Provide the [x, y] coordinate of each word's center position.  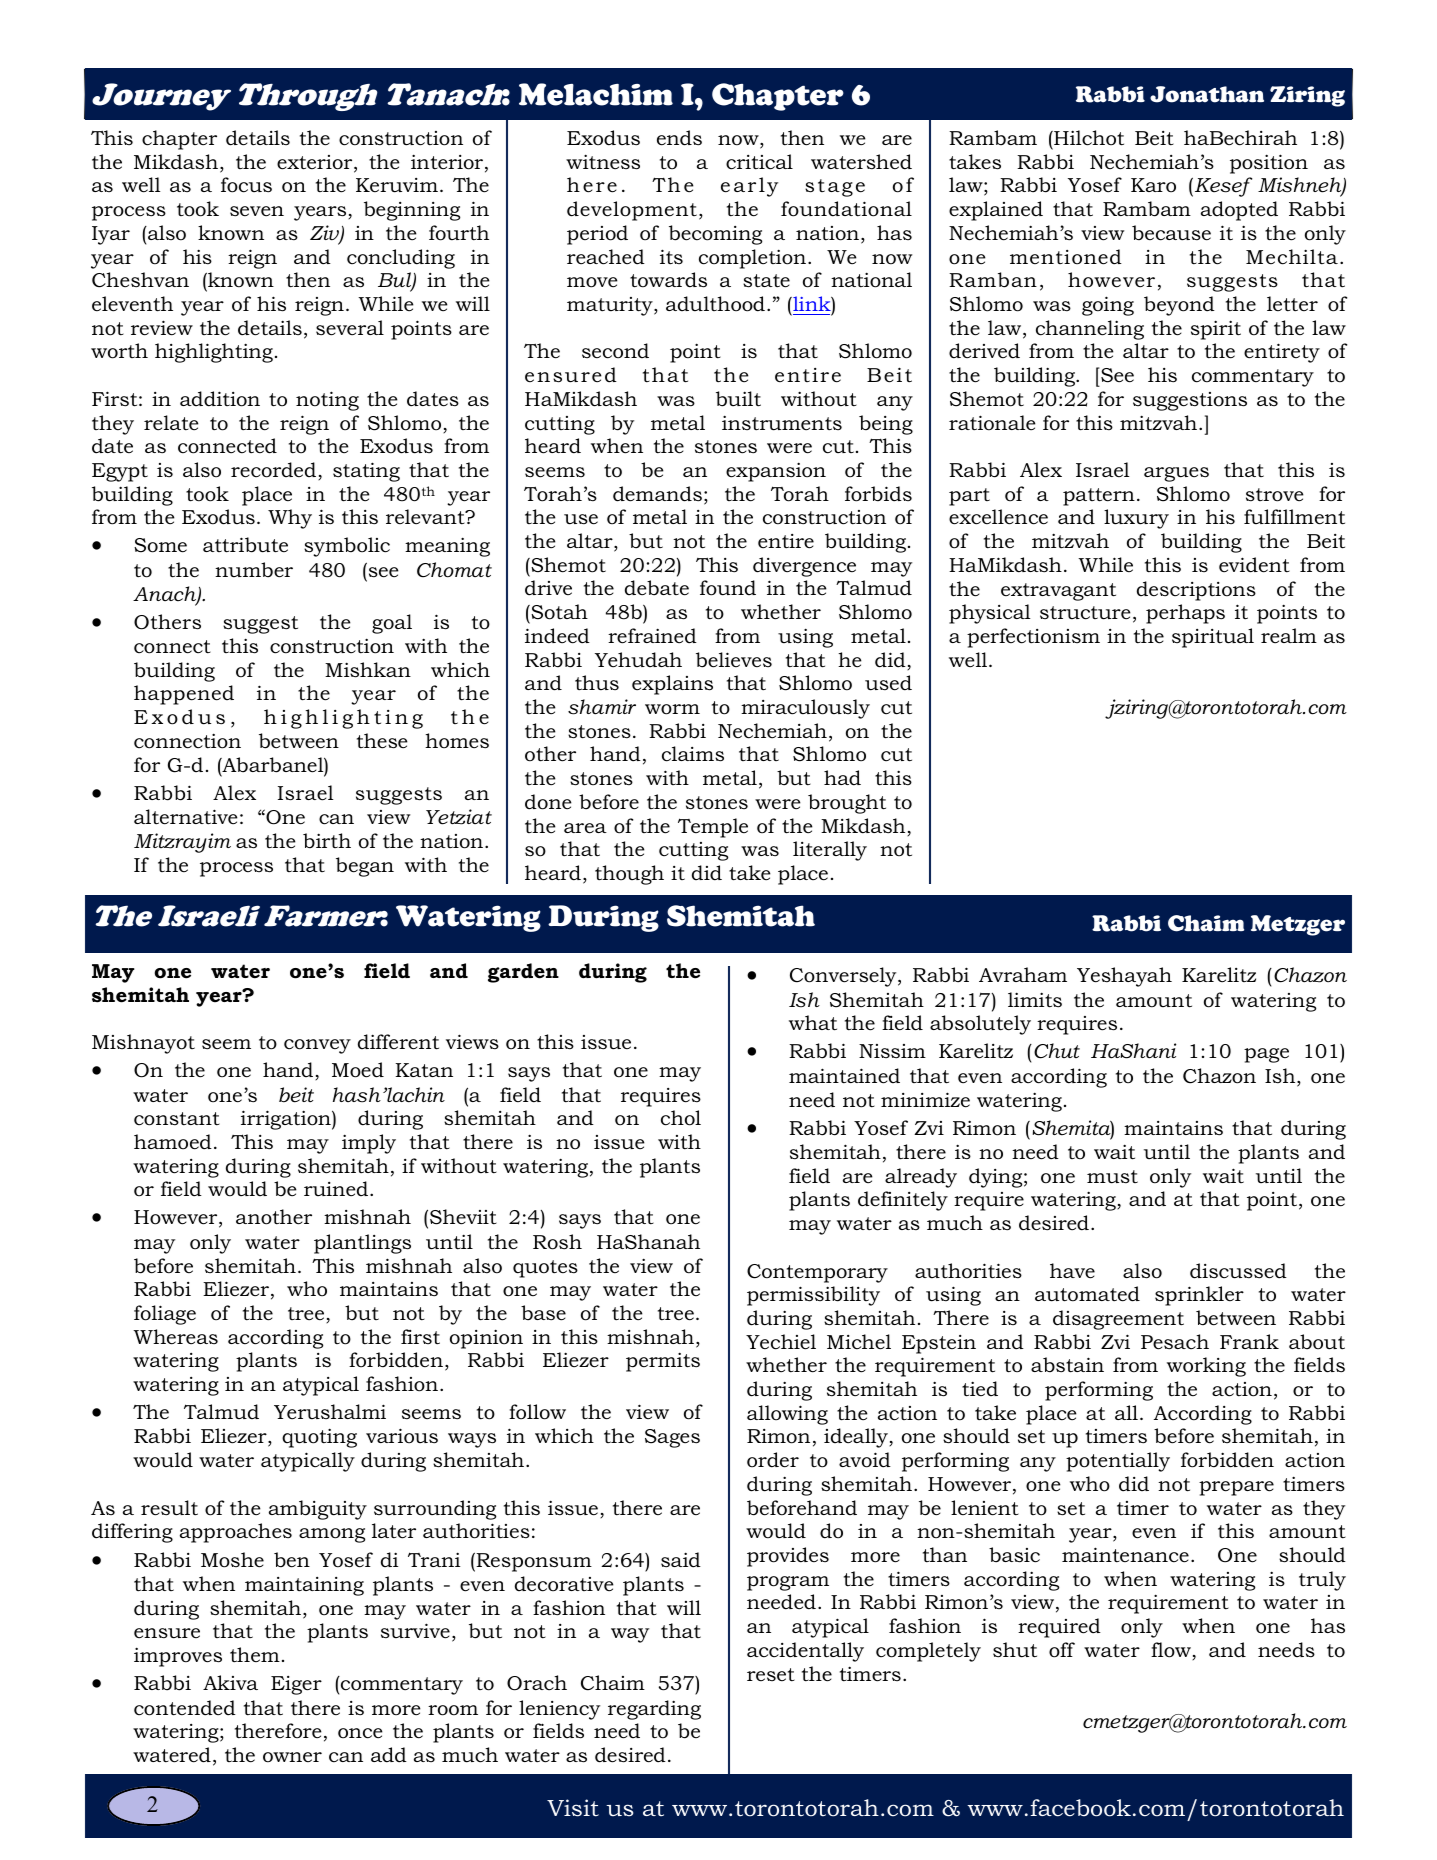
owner [292, 1757]
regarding [654, 1710]
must [1112, 1177]
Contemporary [817, 1273]
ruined [337, 1189]
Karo [1153, 185]
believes [734, 660]
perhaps [1185, 614]
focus [246, 185]
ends [679, 138]
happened [184, 695]
